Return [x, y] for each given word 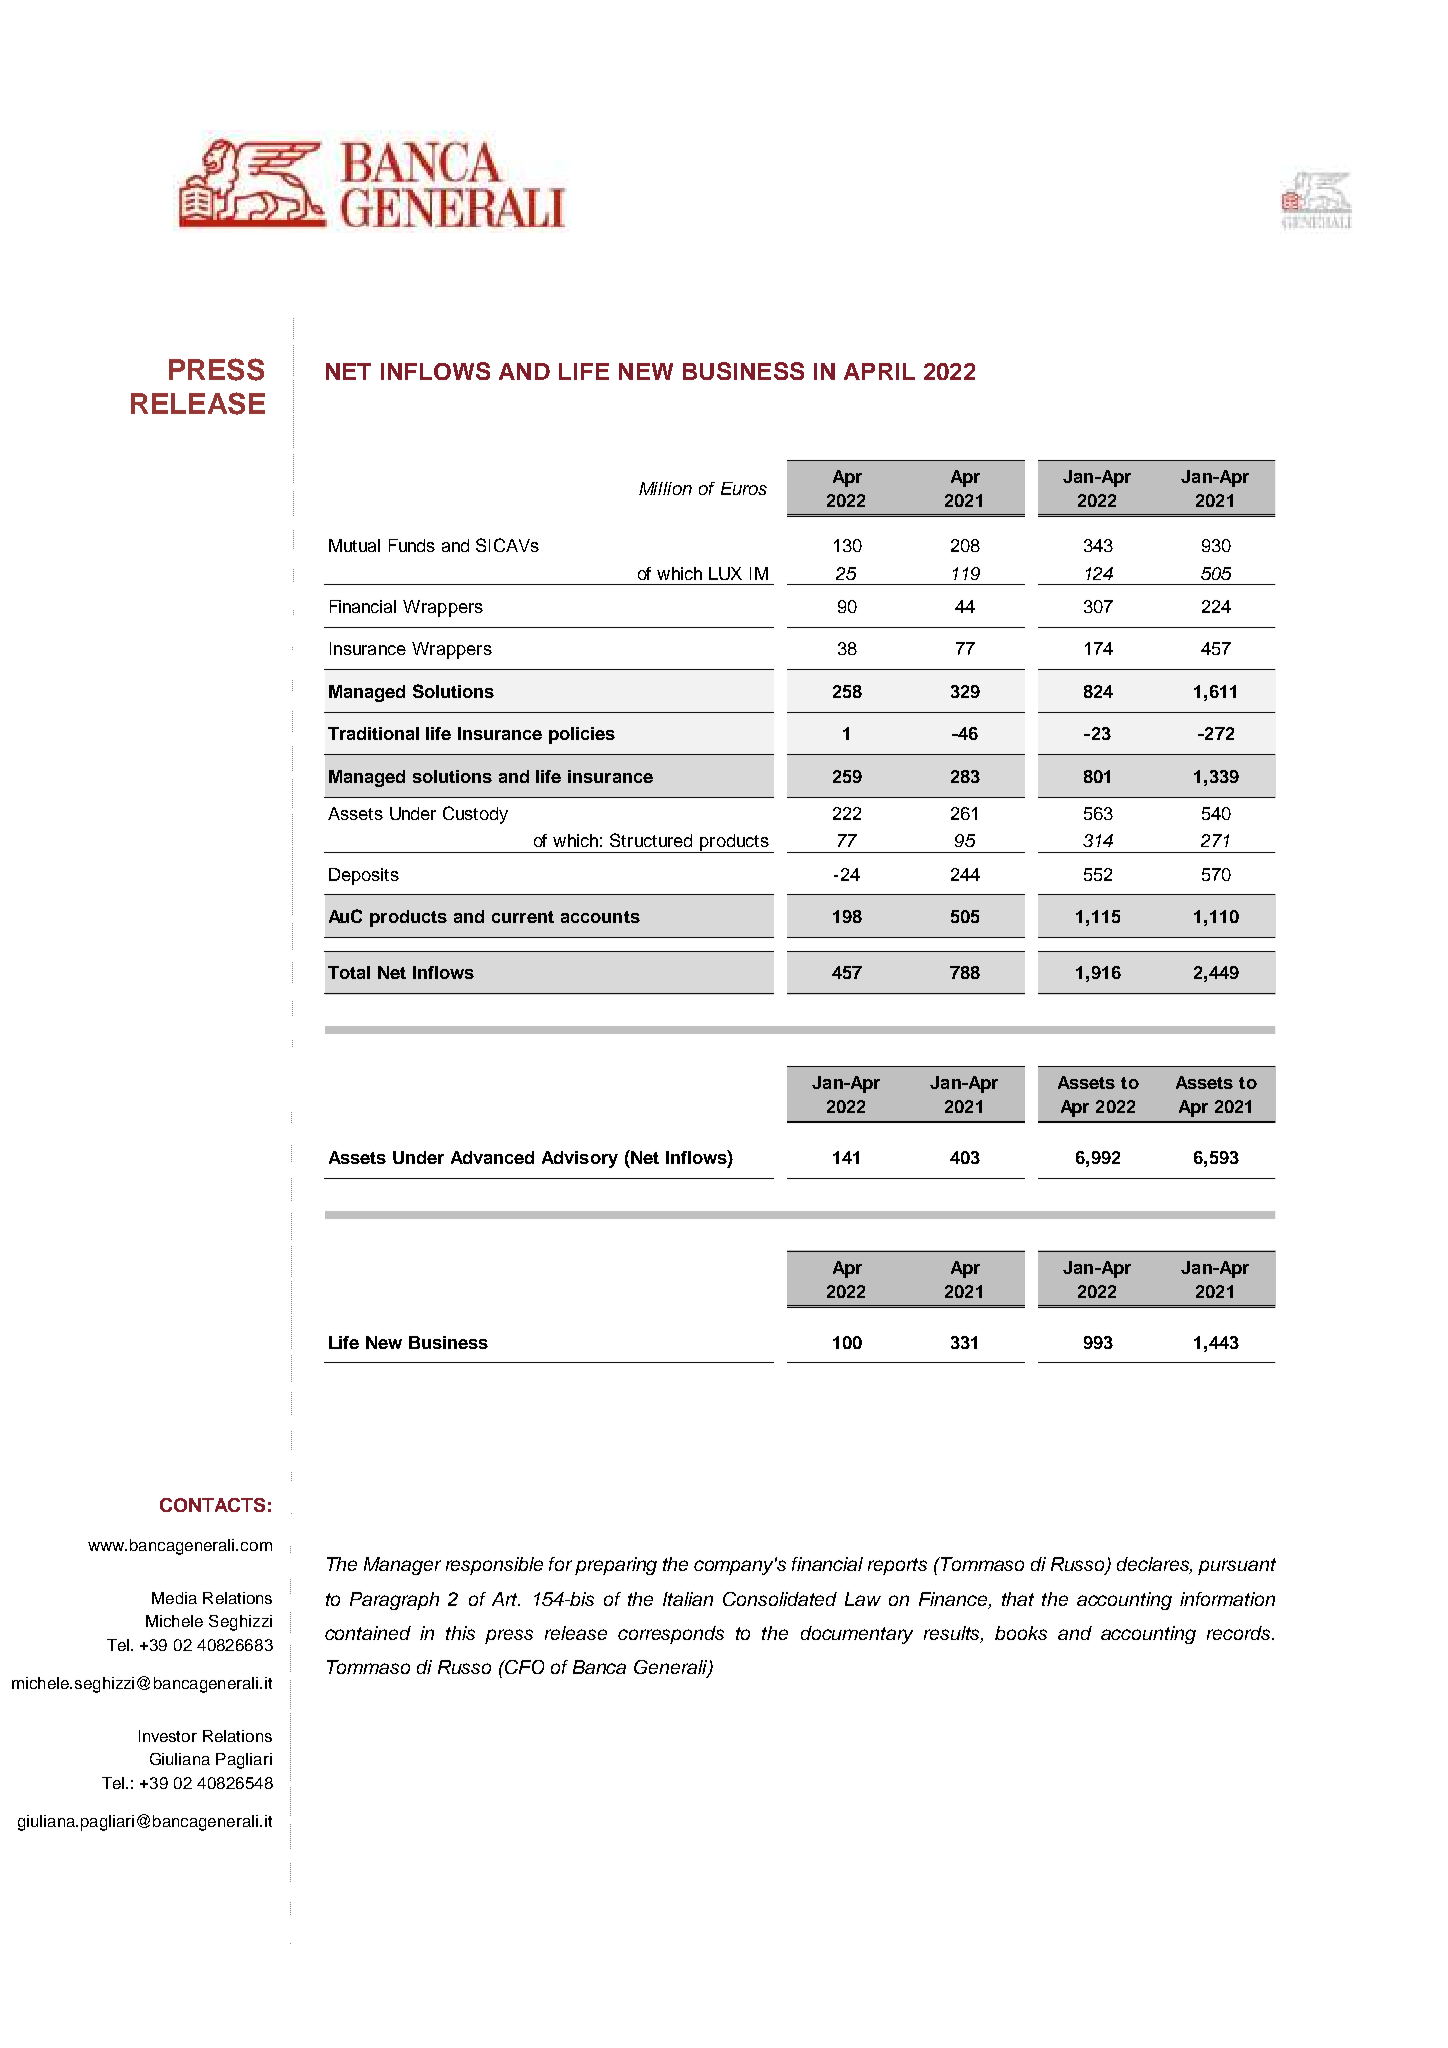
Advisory [580, 1159]
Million [665, 488]
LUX [725, 573]
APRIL [879, 371]
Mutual [354, 545]
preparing [616, 1566]
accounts [600, 917]
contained [368, 1633]
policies [582, 735]
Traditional [373, 733]
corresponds [671, 1635]
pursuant [1237, 1566]
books [1021, 1633]
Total [349, 972]
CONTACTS [212, 1505]
